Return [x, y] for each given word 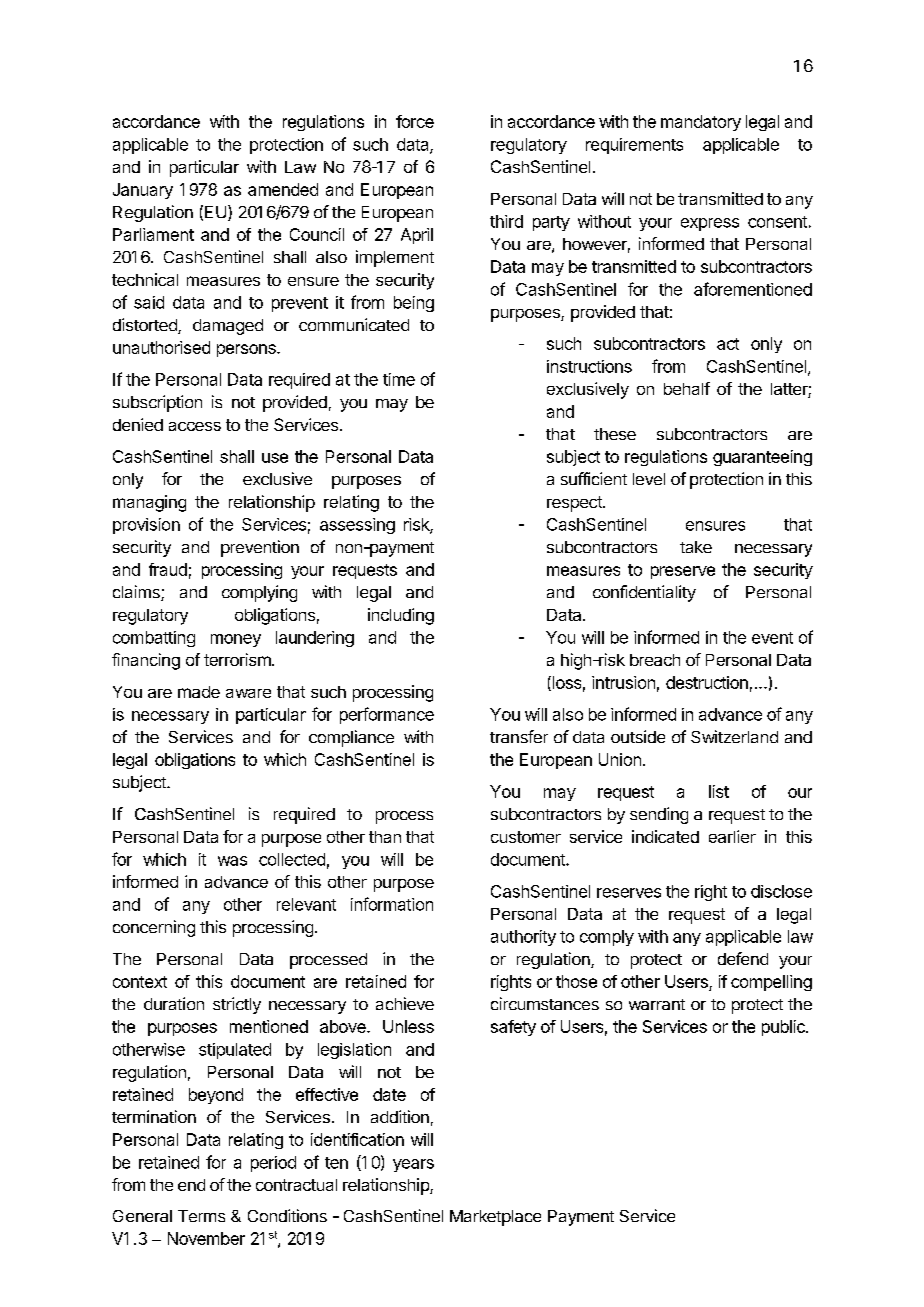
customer [526, 837]
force [415, 121]
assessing [357, 526]
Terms [201, 1216]
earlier [732, 836]
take [696, 547]
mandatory [701, 123]
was [232, 861]
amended [283, 189]
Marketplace [495, 1218]
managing [149, 503]
